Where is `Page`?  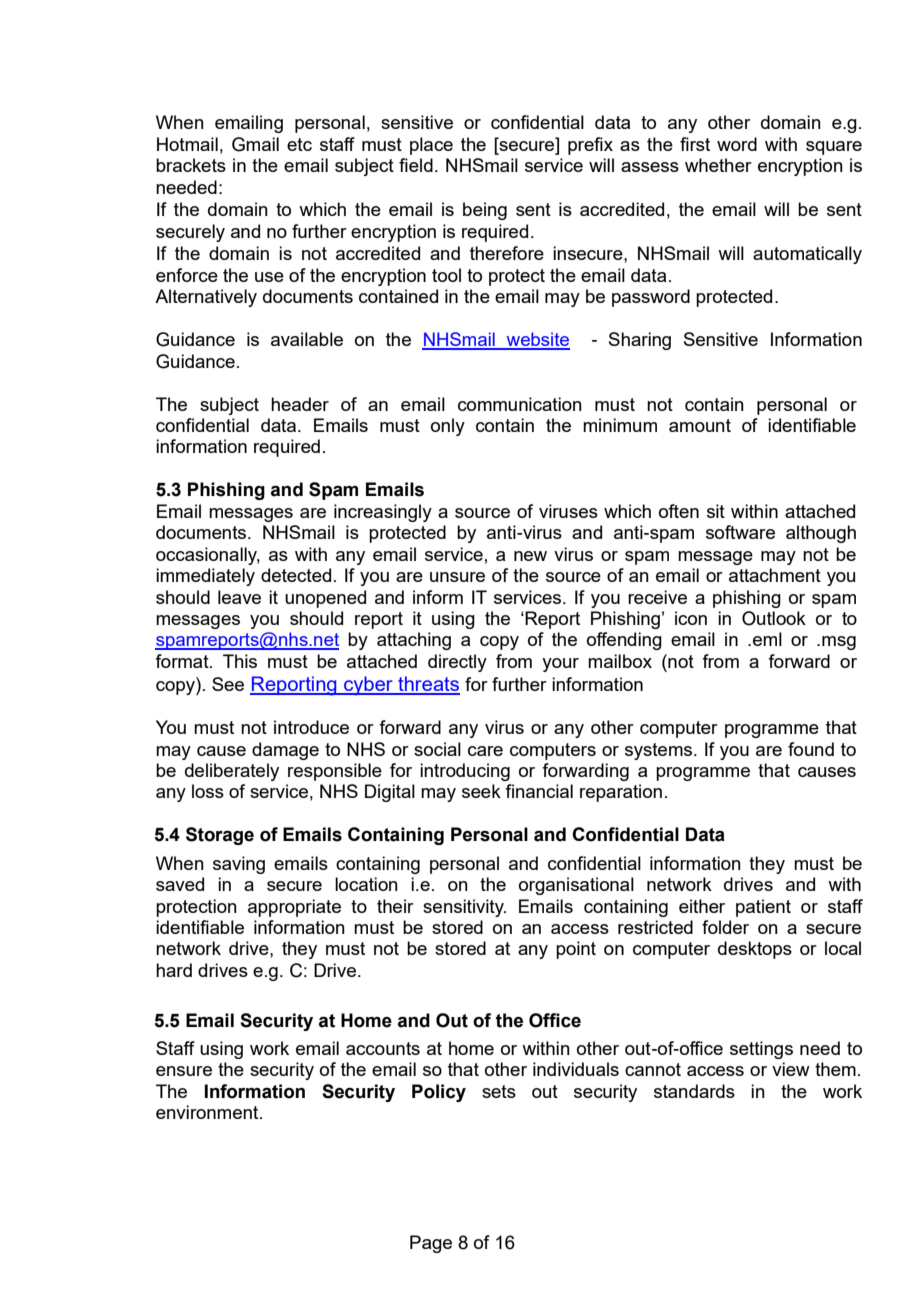
Page is located at coordinates (431, 1244).
